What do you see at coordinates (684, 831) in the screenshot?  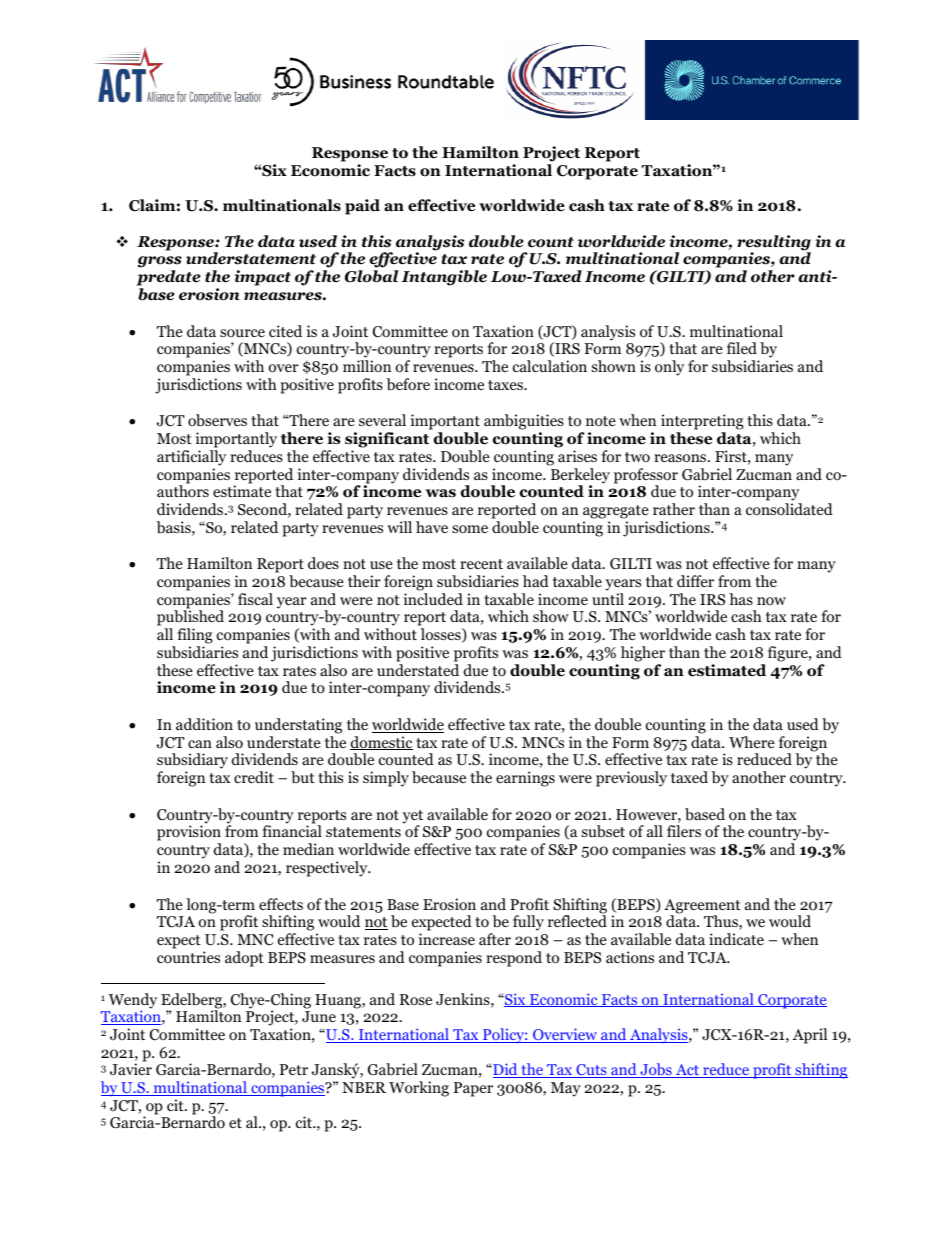 I see `filers` at bounding box center [684, 831].
